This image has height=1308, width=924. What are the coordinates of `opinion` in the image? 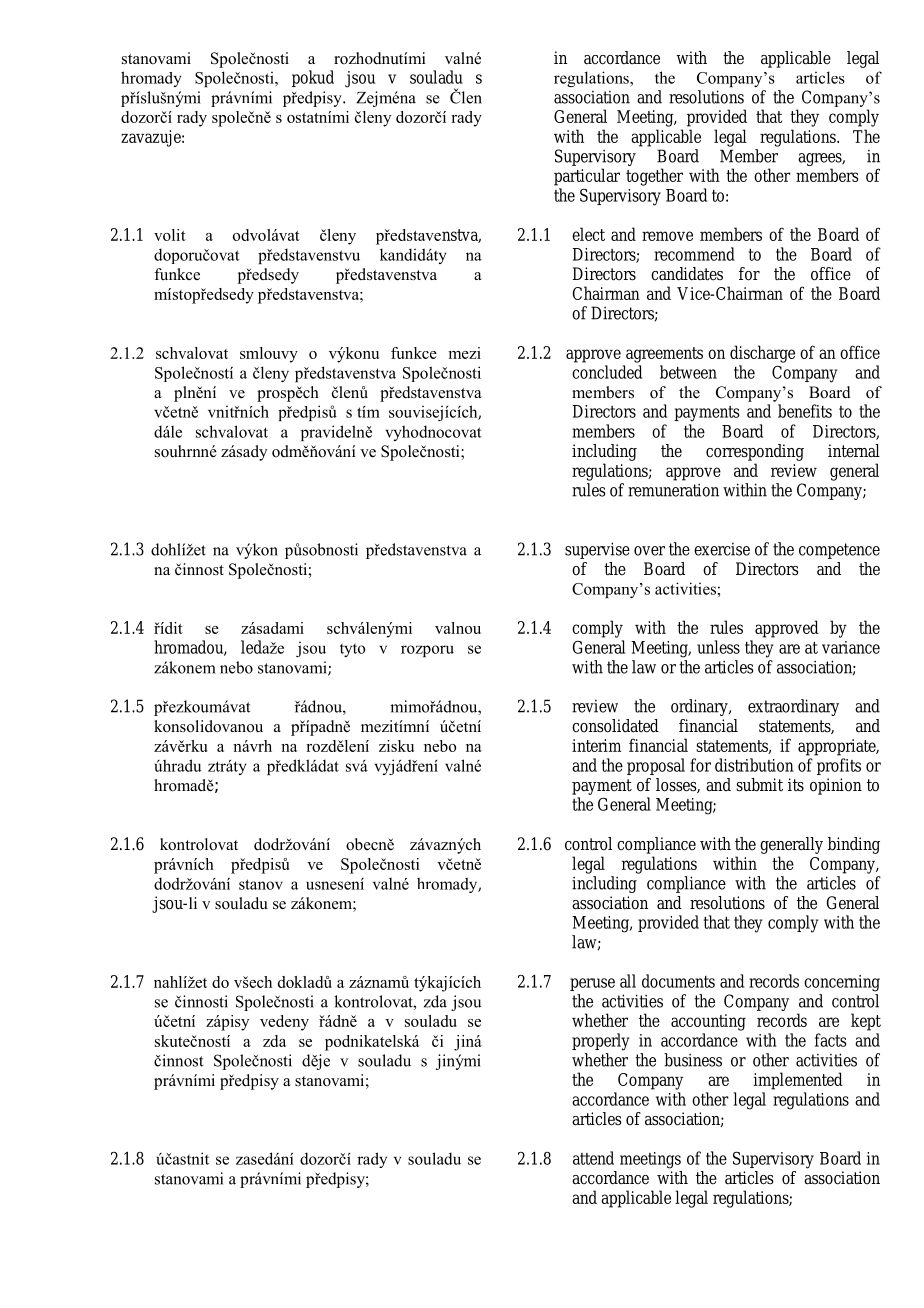 It's located at (836, 786).
